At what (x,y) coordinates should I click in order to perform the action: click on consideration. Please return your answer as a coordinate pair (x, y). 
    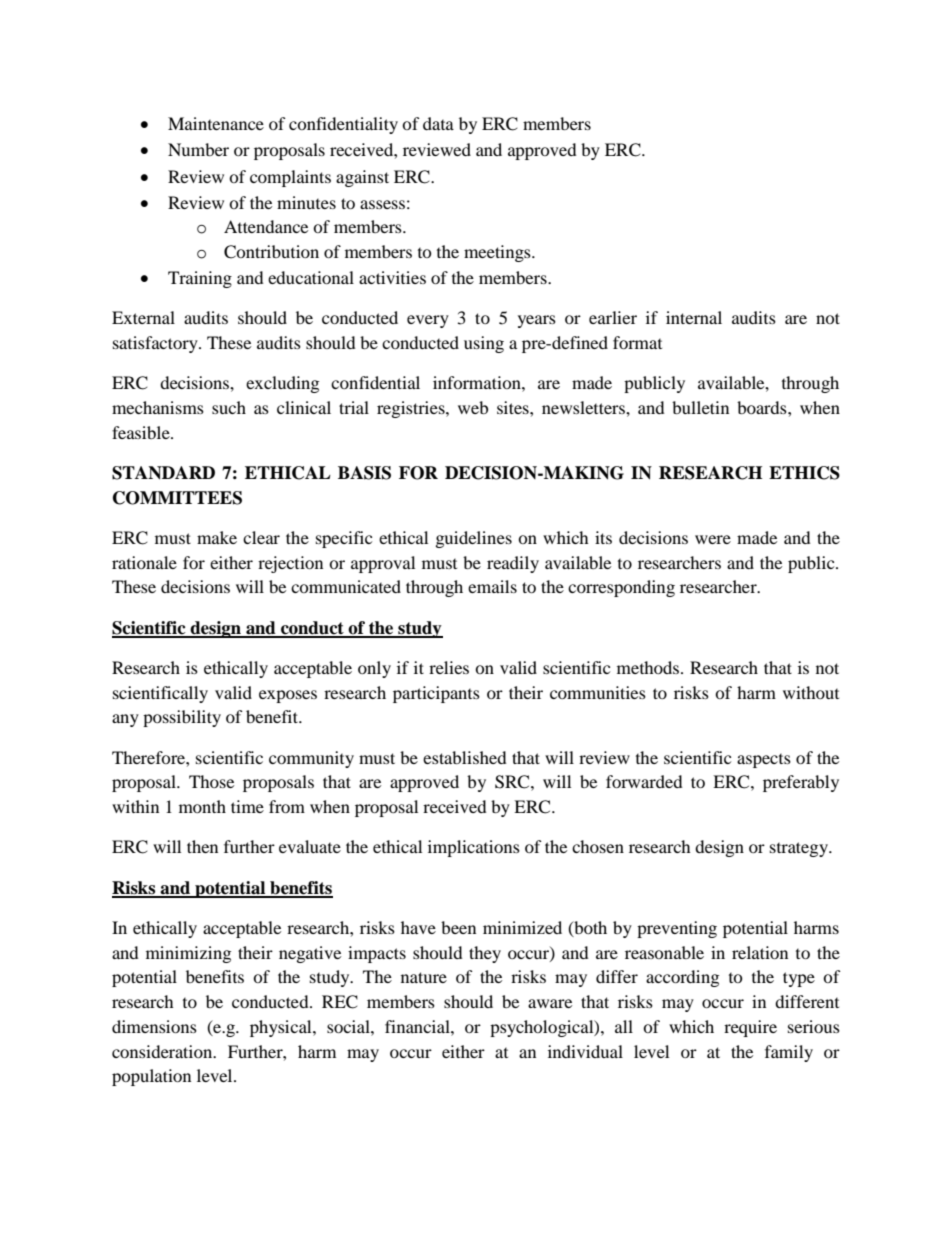
    Looking at the image, I should click on (163, 1051).
